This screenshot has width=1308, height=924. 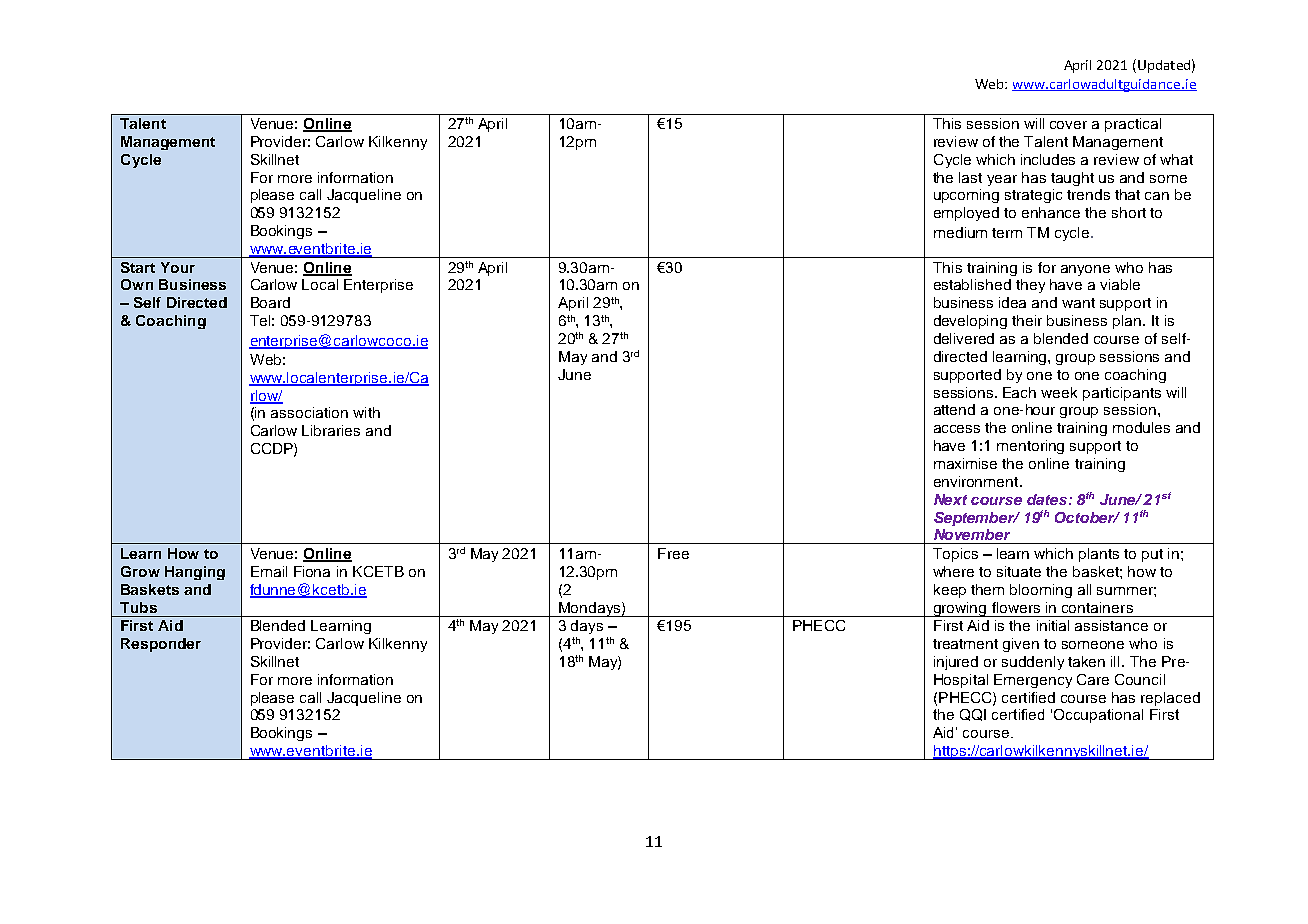 I want to click on keep, so click(x=950, y=591).
